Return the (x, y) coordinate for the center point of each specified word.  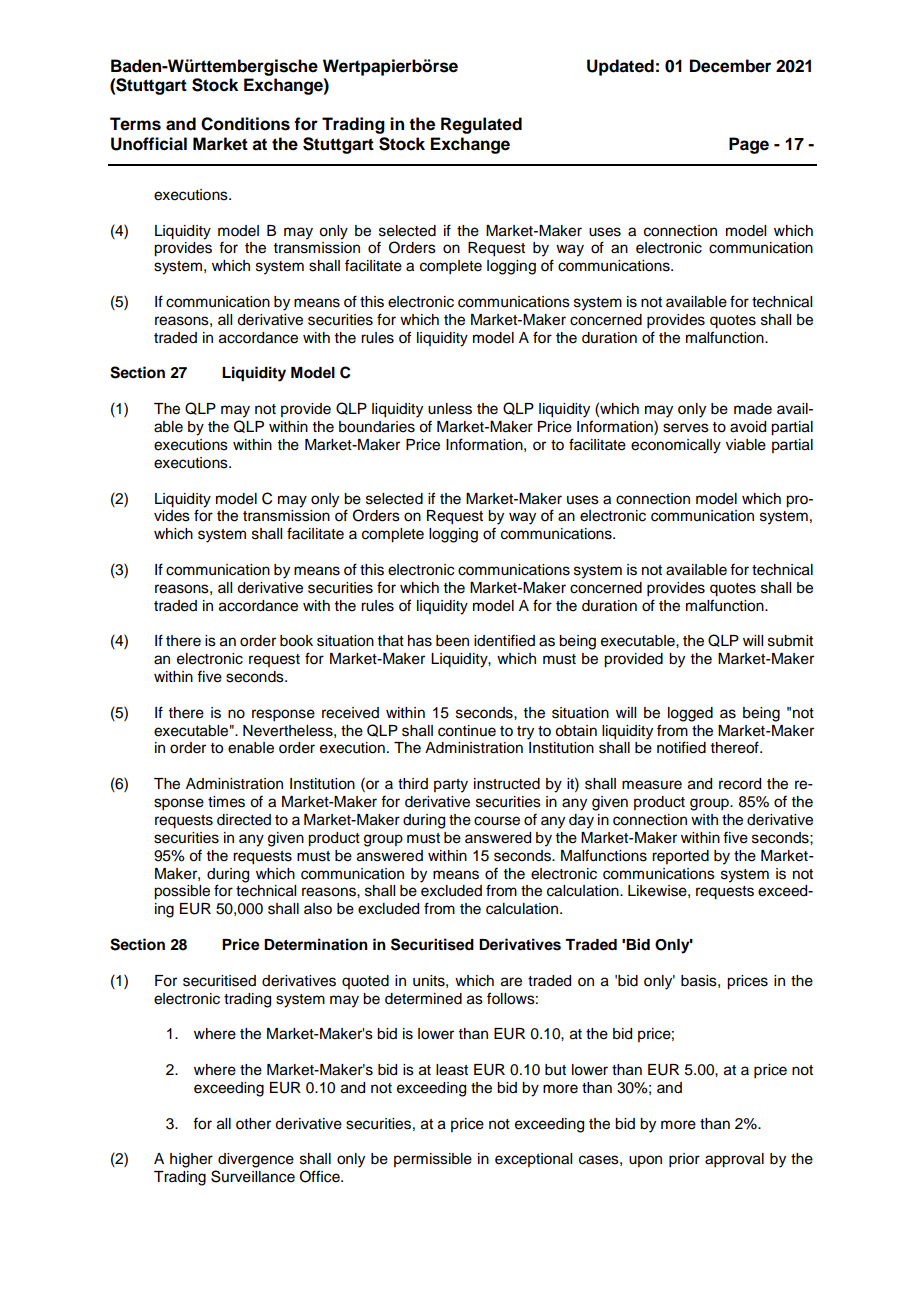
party (451, 786)
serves (686, 428)
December (730, 66)
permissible (433, 1160)
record (740, 784)
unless (450, 409)
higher (191, 1160)
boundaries (377, 427)
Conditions (245, 124)
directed (244, 820)
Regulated (481, 125)
